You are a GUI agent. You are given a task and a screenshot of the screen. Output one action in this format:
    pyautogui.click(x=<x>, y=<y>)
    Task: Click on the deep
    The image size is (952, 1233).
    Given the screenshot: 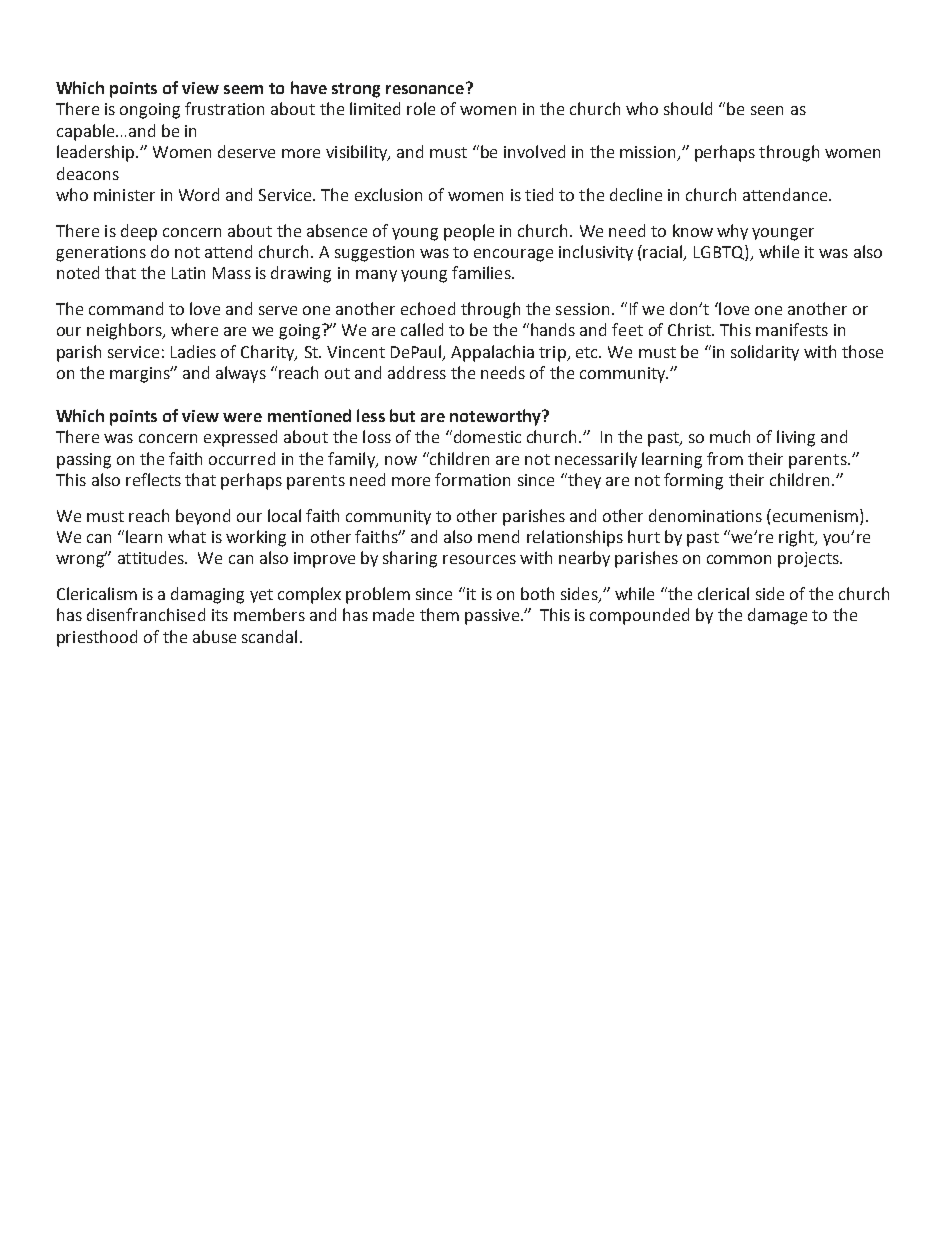 What is the action you would take?
    pyautogui.click(x=139, y=232)
